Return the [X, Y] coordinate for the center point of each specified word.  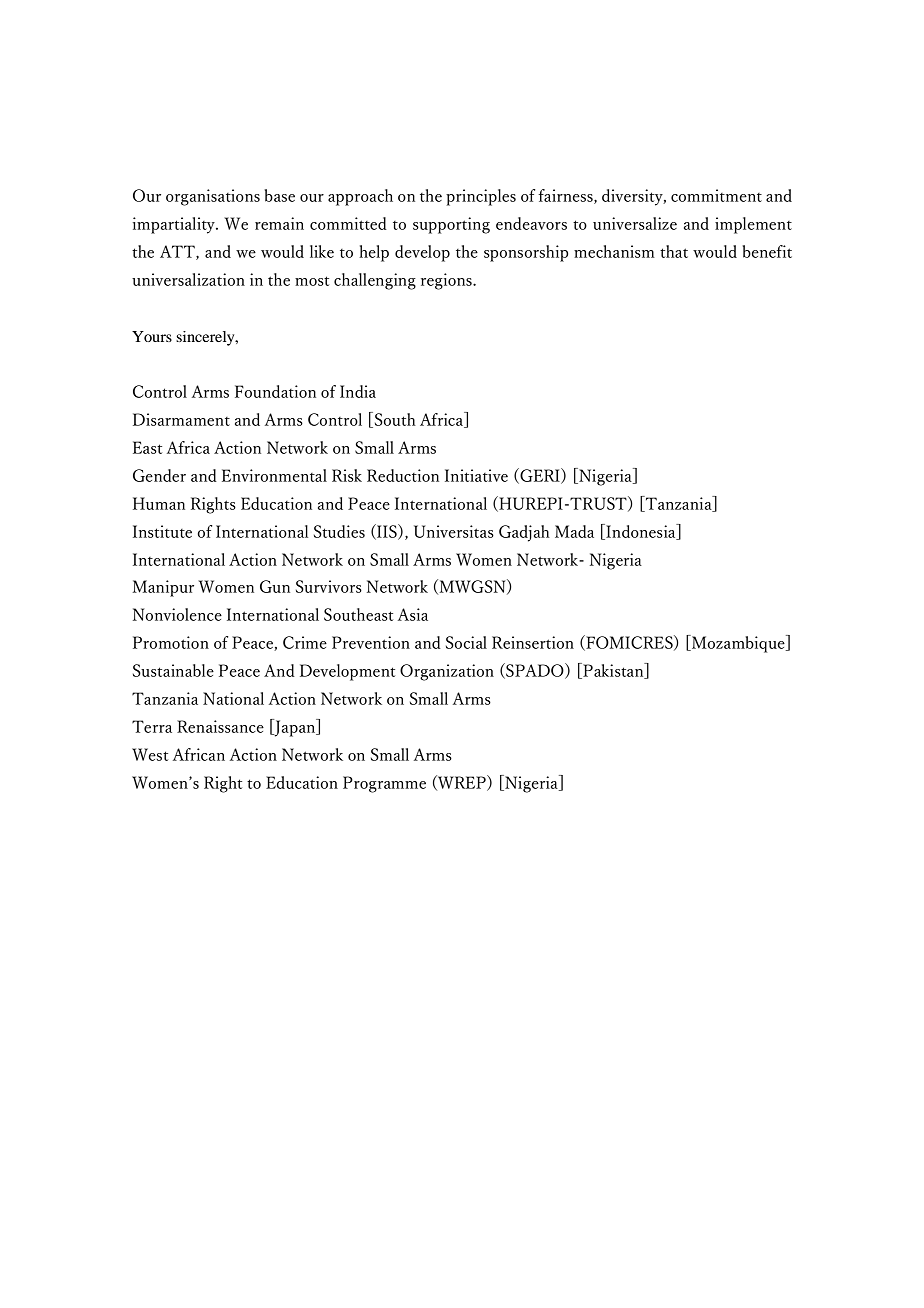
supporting [451, 225]
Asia [413, 614]
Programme [384, 784]
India [358, 391]
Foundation [275, 391]
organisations [213, 197]
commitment [716, 195]
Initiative [476, 475]
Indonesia [641, 532]
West [150, 754]
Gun [275, 586]
